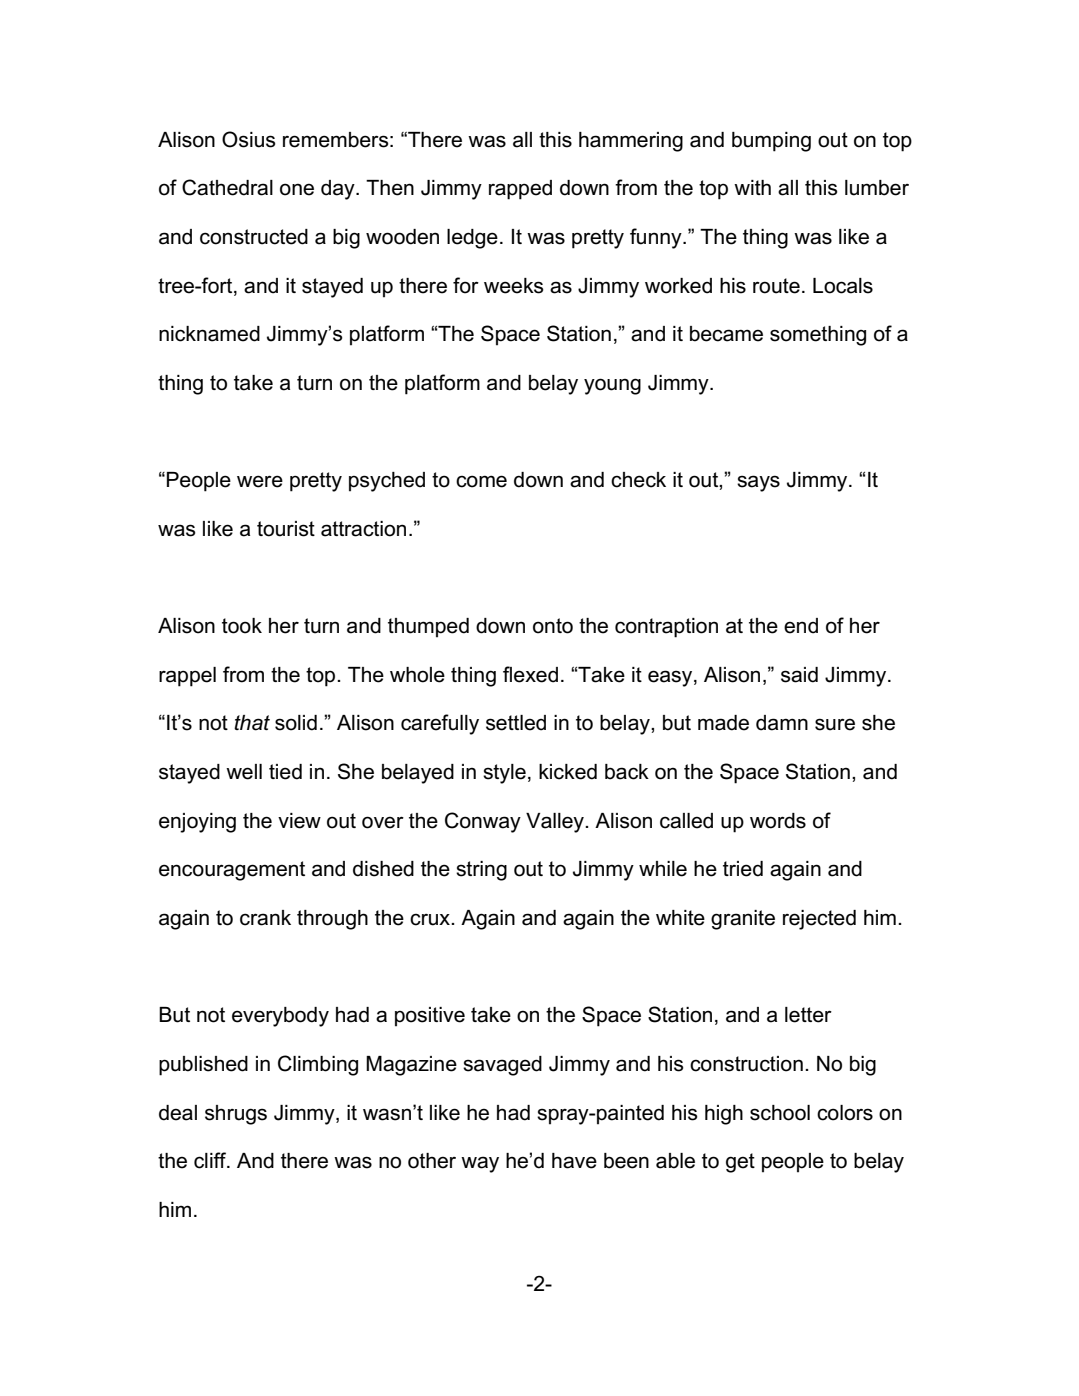 Image resolution: width=1079 pixels, height=1396 pixels. What do you see at coordinates (574, 1161) in the page?
I see `have` at bounding box center [574, 1161].
